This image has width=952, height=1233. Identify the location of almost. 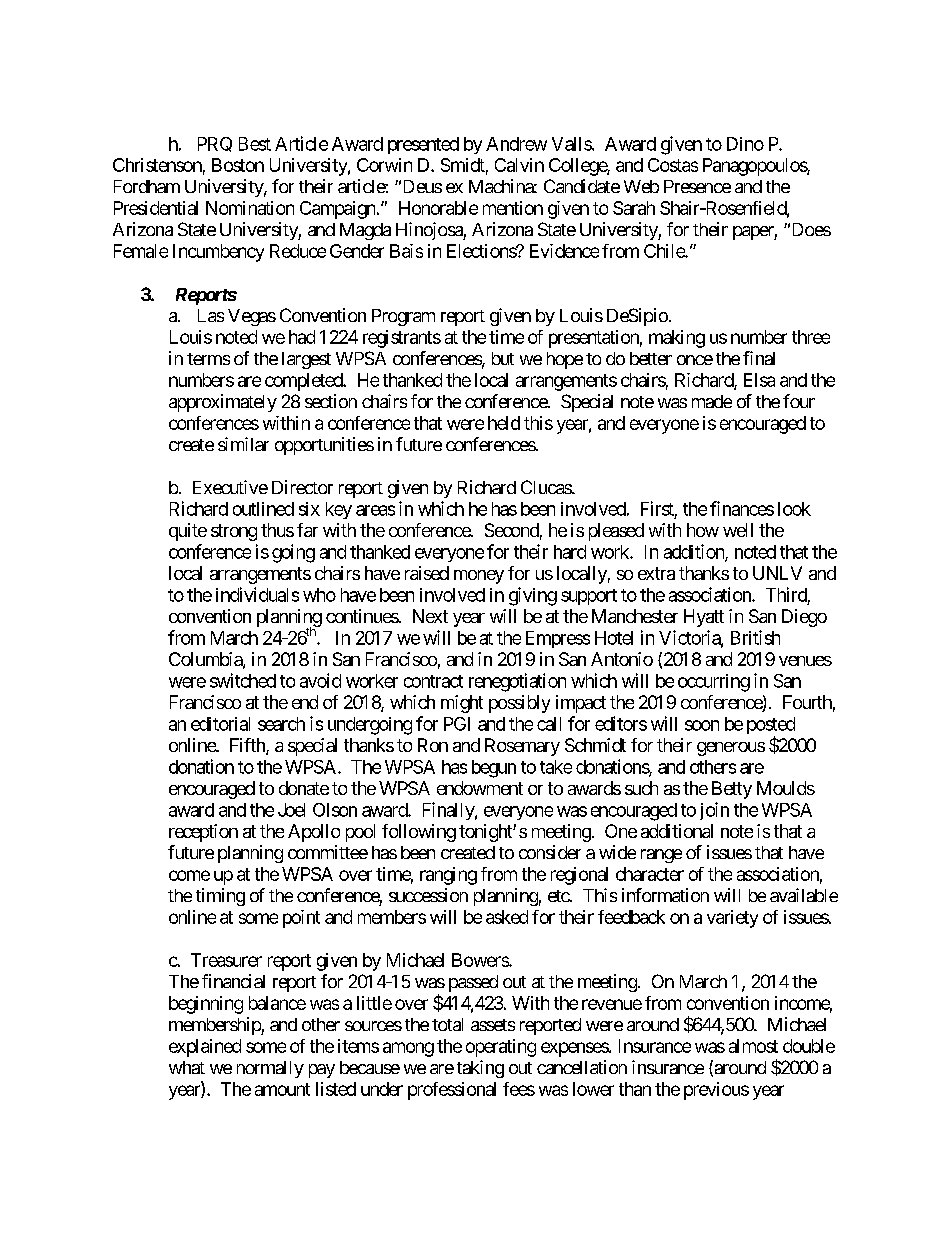
(753, 1046).
